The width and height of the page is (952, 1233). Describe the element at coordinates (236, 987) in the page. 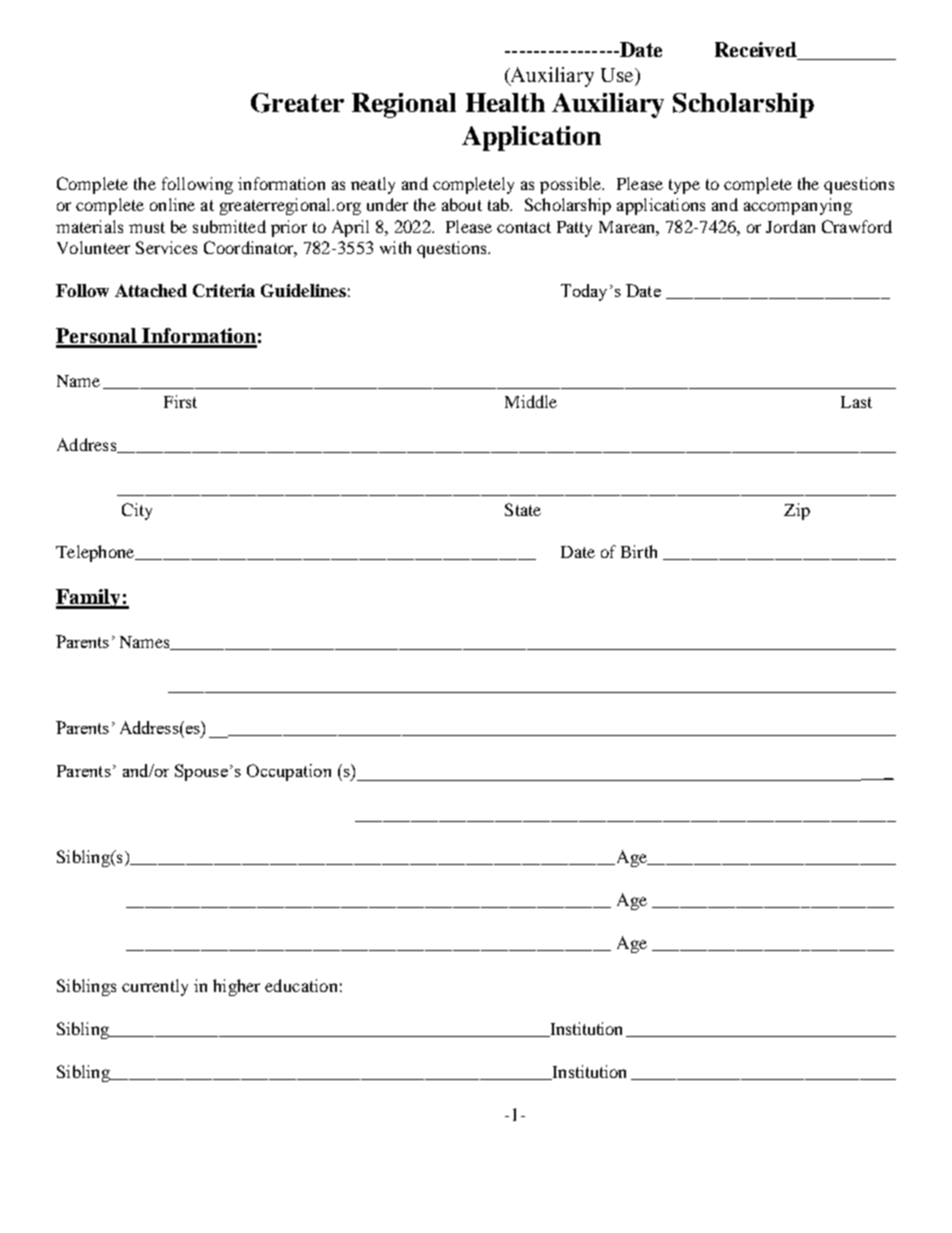

I see `higher` at that location.
